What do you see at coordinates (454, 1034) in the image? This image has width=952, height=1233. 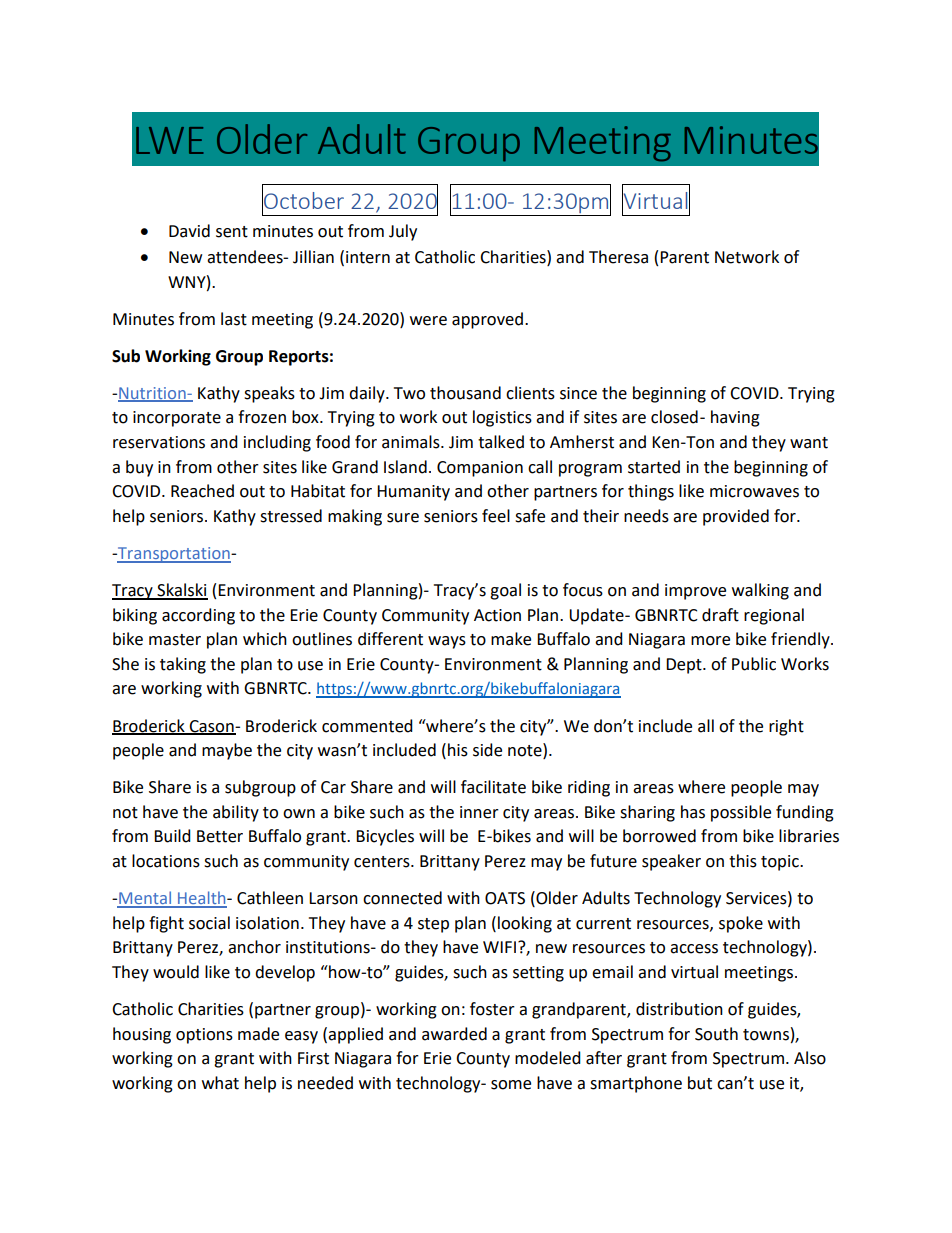 I see `awarded` at bounding box center [454, 1034].
